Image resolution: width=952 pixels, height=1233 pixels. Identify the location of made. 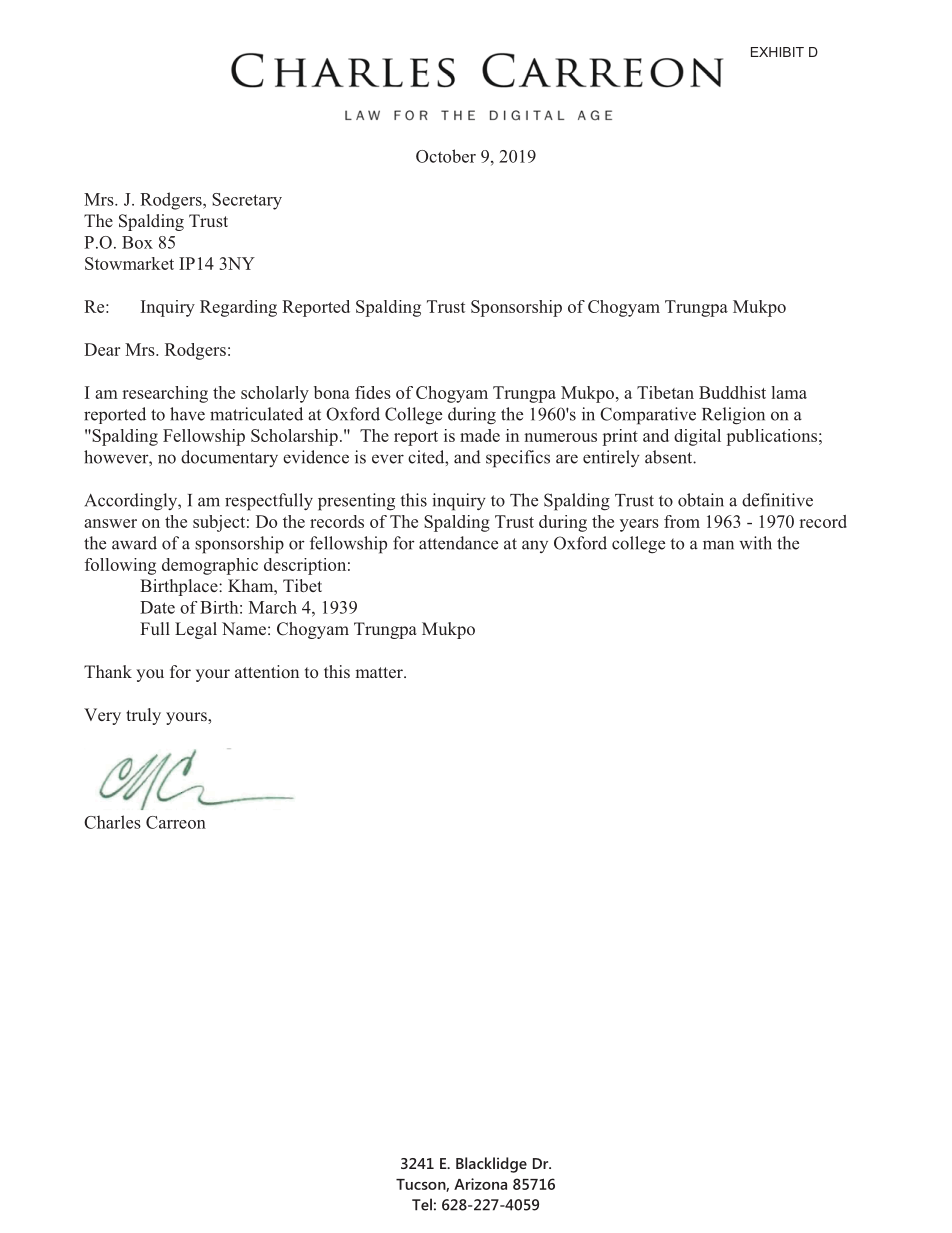
(480, 435).
